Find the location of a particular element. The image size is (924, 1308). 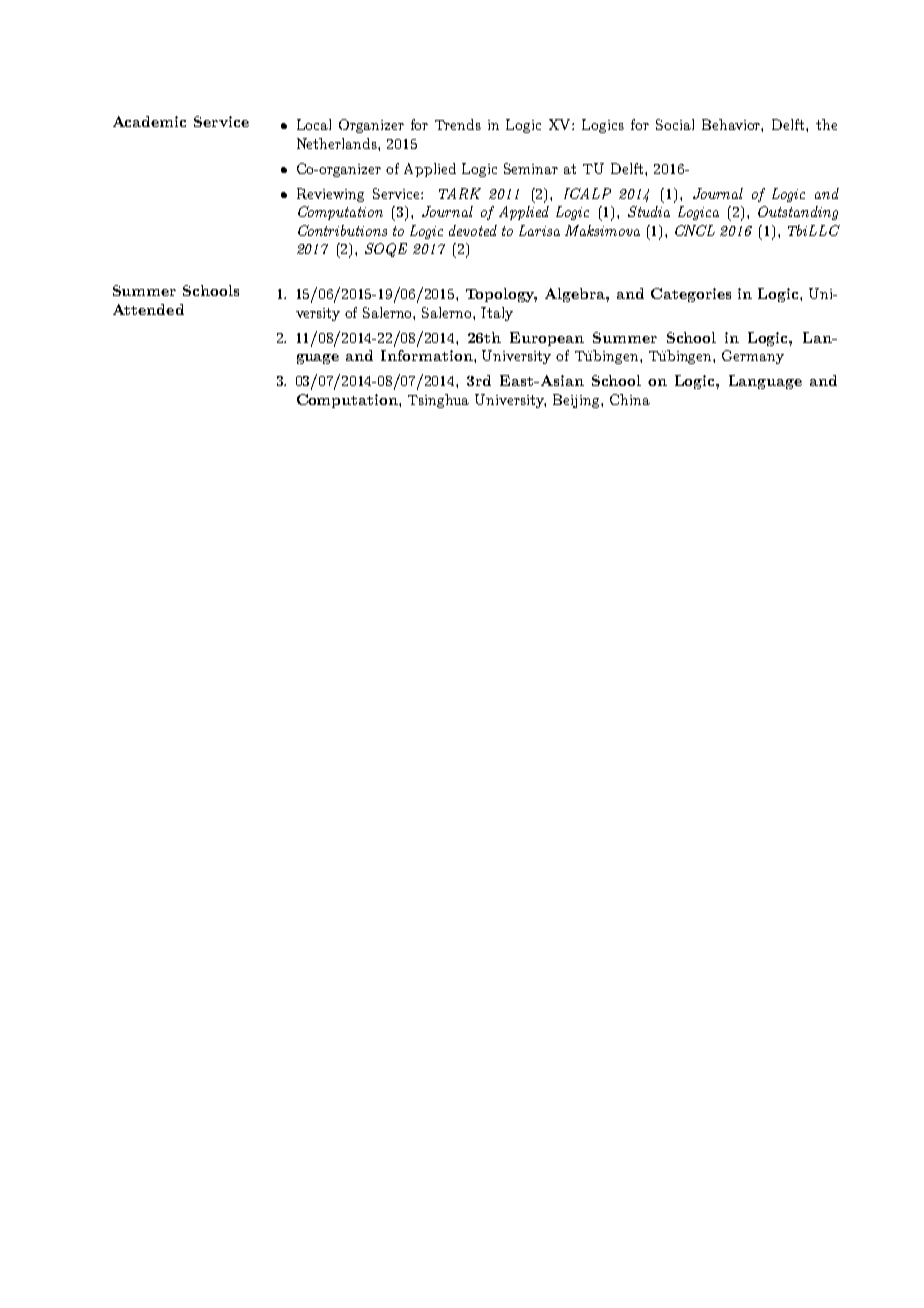

China is located at coordinates (630, 399).
